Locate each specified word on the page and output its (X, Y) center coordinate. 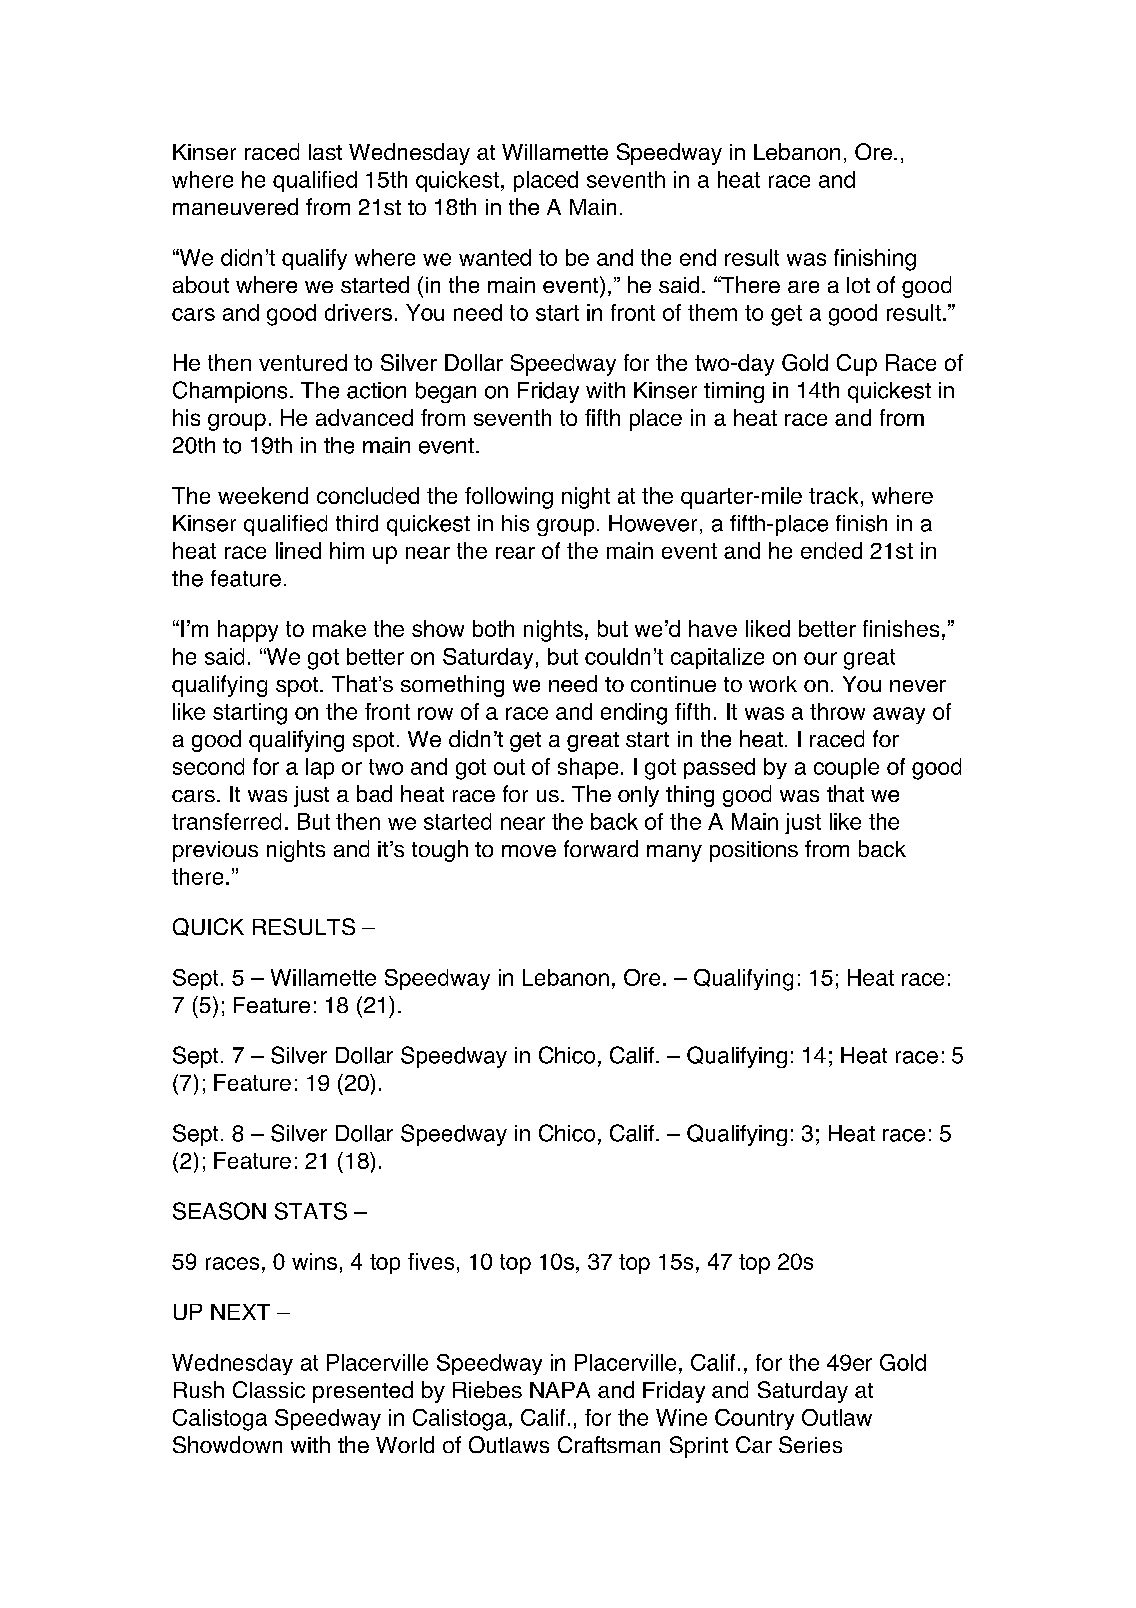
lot (858, 285)
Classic (269, 1389)
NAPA (560, 1390)
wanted (495, 257)
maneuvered (235, 206)
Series (810, 1444)
